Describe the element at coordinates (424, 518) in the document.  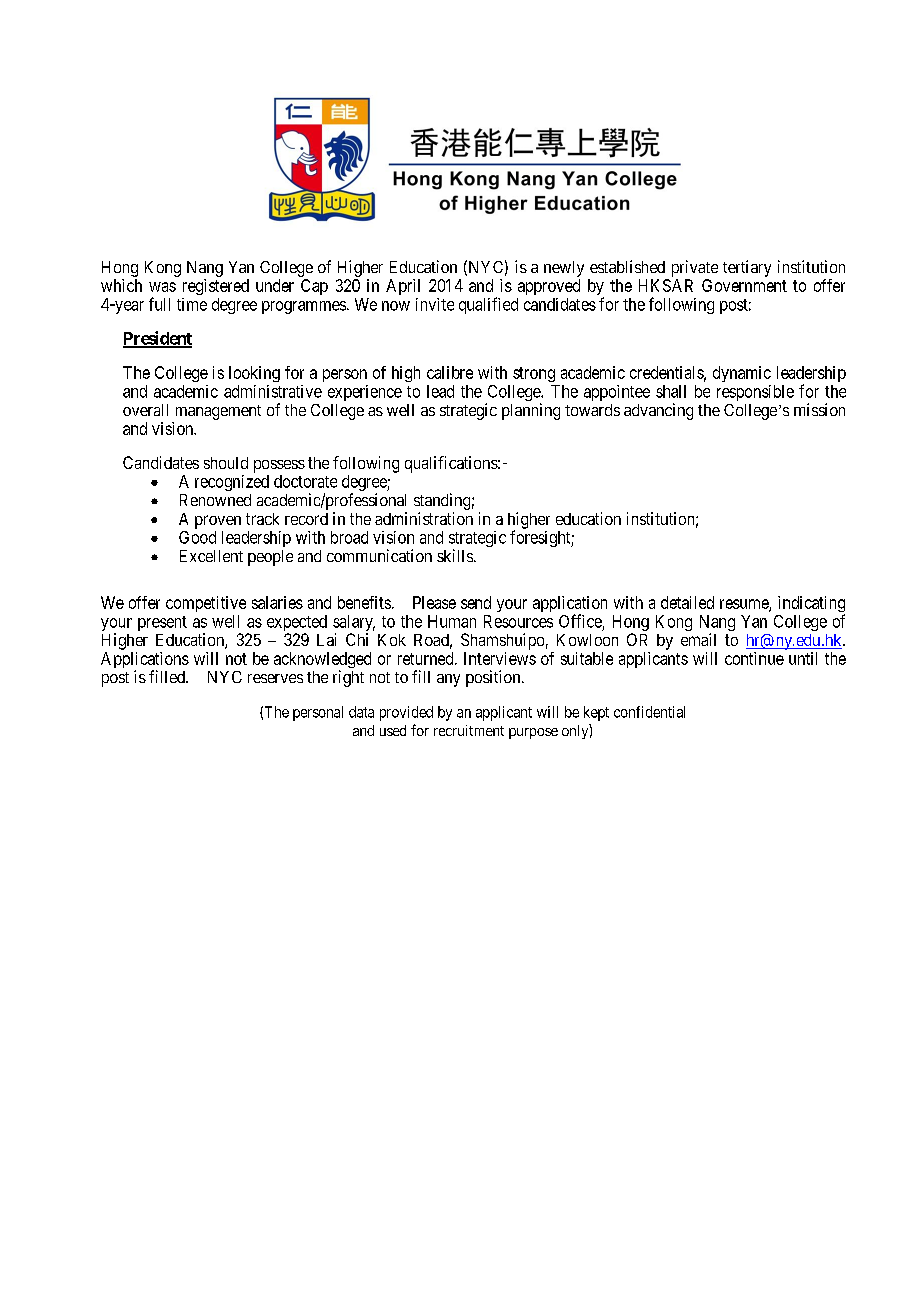
I see `administration` at that location.
